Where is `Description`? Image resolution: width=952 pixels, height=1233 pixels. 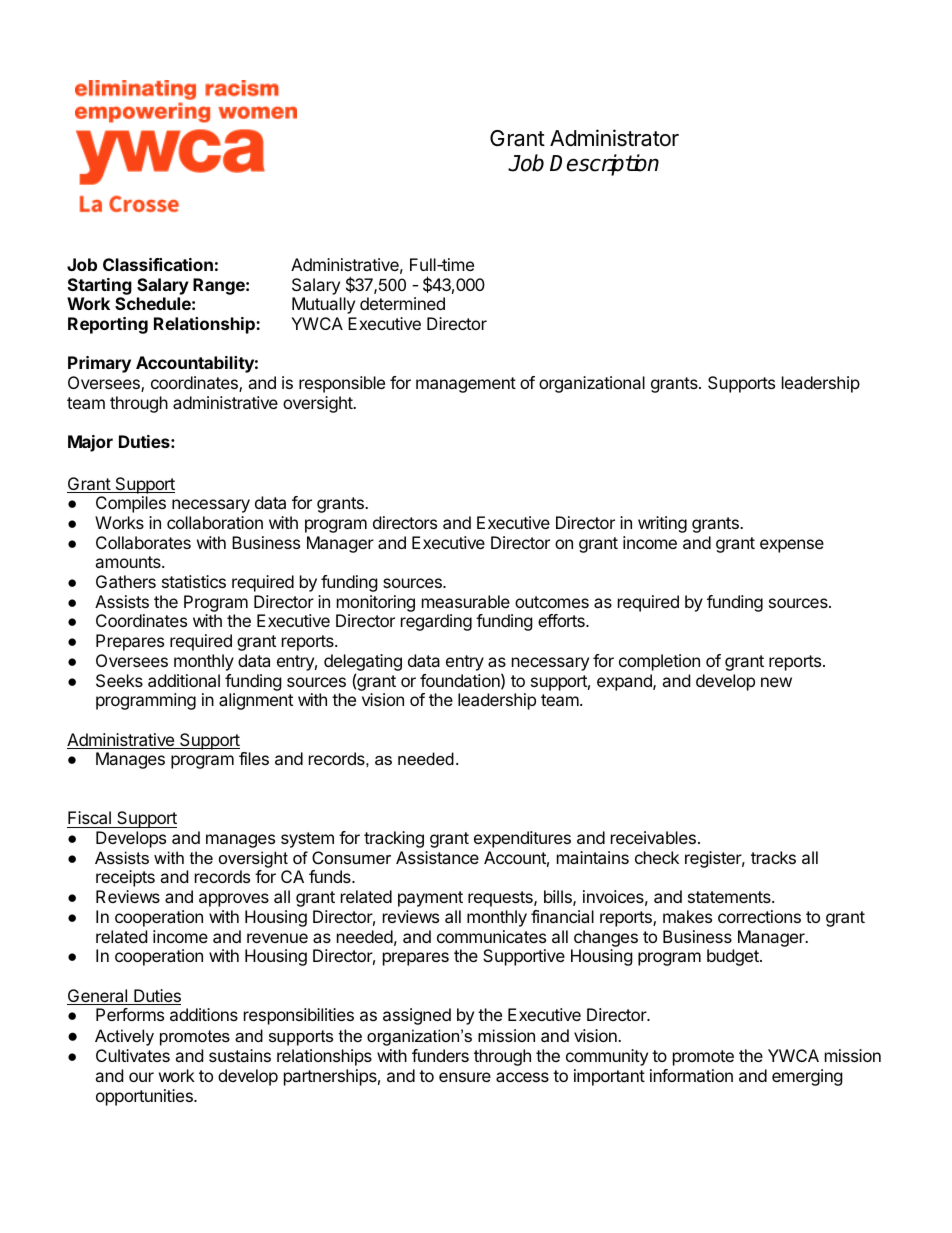
Description is located at coordinates (604, 165).
